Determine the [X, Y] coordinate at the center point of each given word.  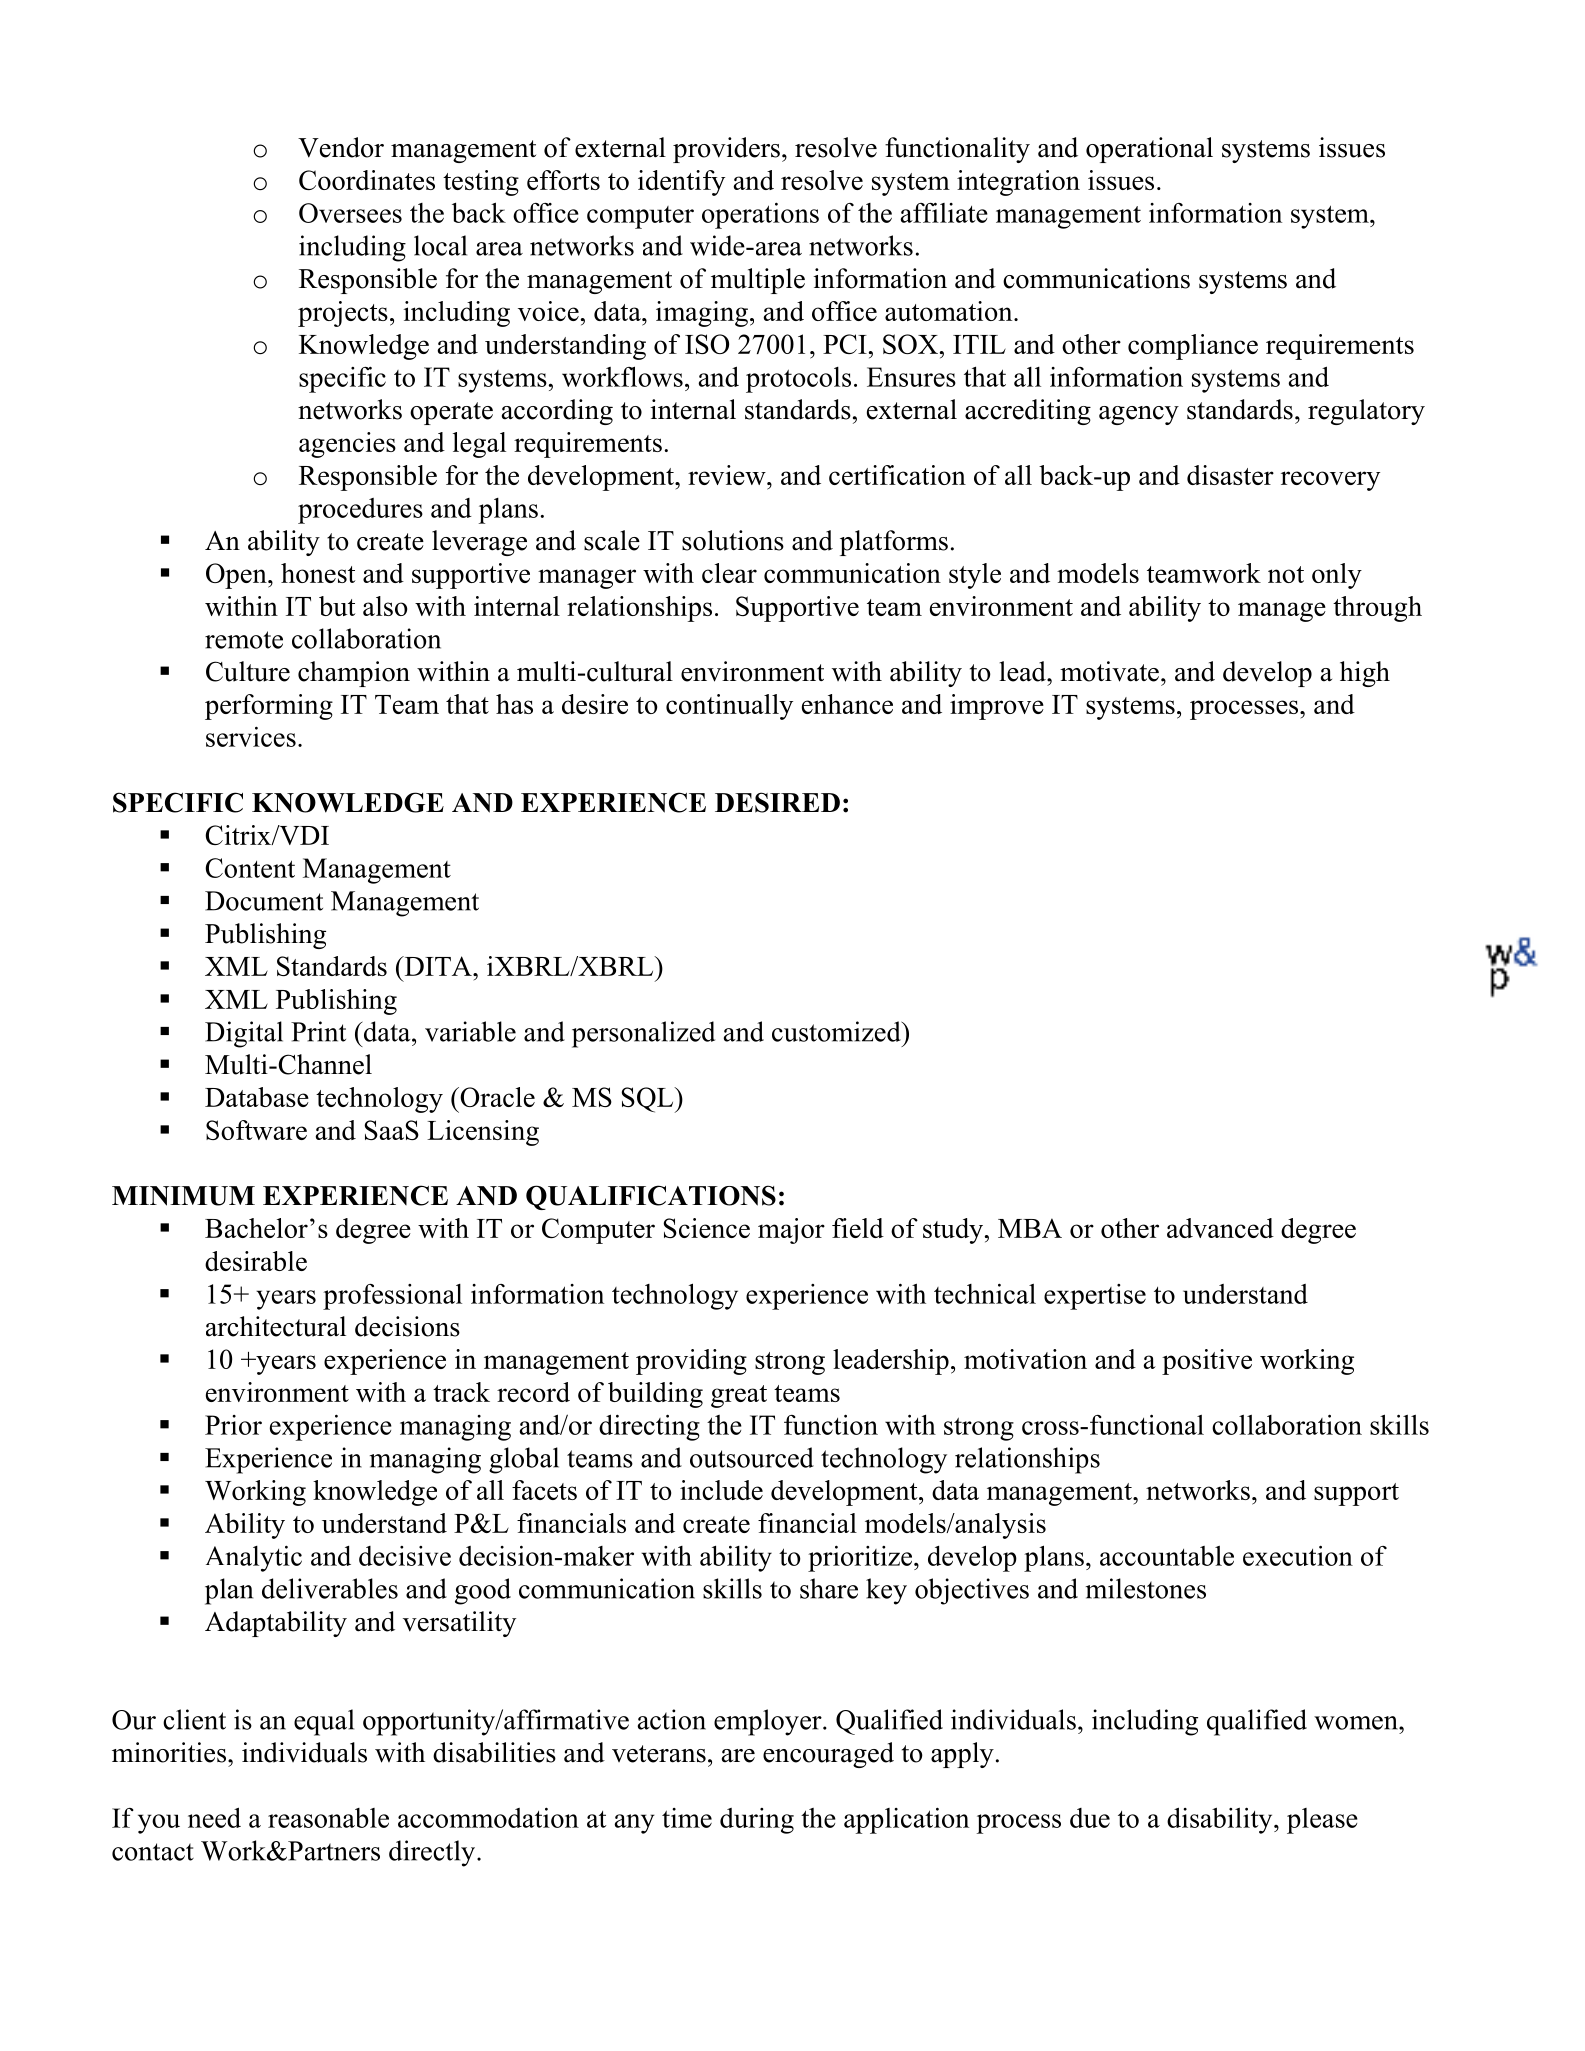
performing [269, 707]
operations [760, 215]
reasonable [328, 1818]
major [791, 1231]
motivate [1109, 671]
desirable [256, 1261]
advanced [1220, 1228]
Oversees [350, 213]
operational [1149, 150]
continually [729, 707]
